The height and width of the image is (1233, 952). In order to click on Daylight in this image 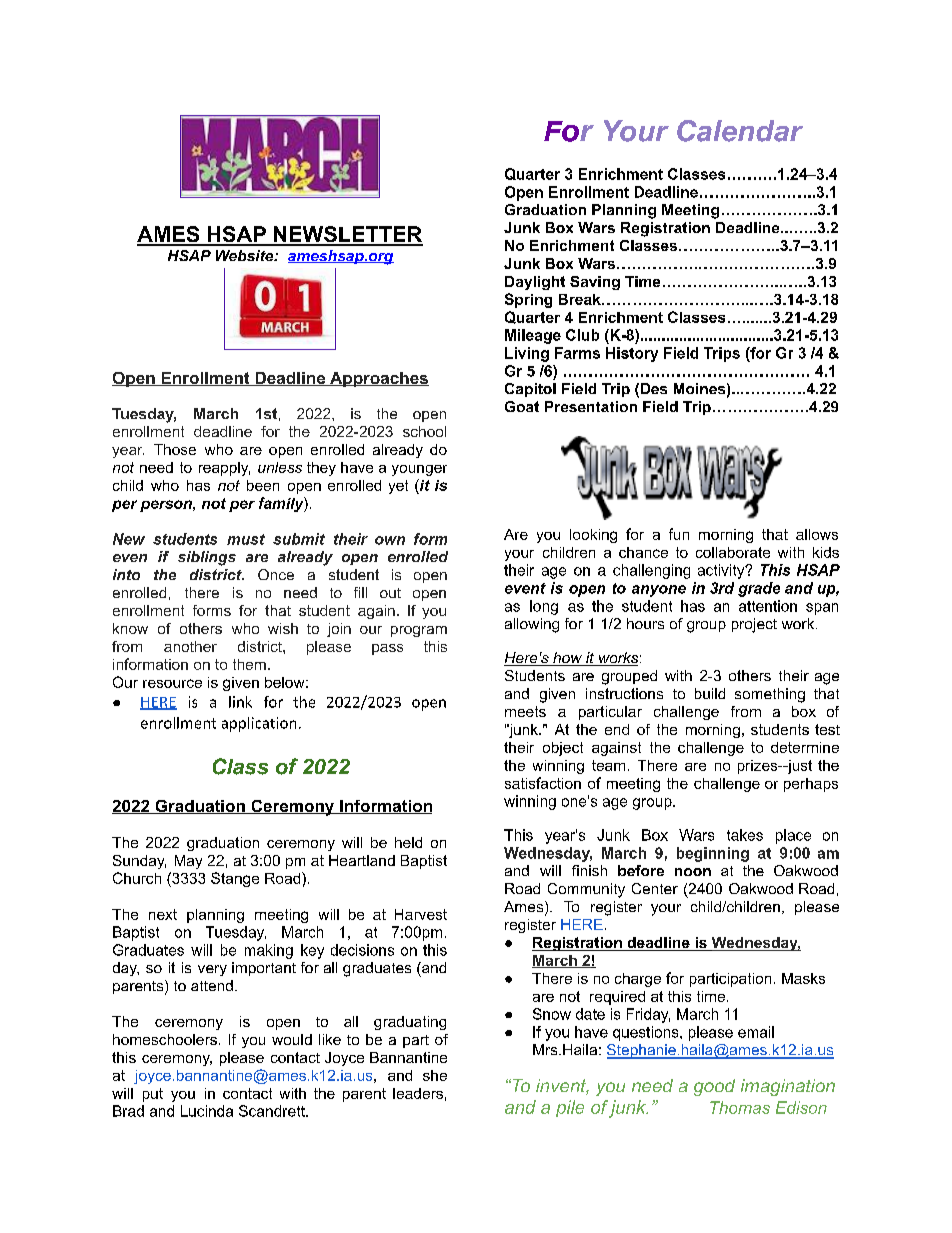, I will do `click(535, 283)`.
